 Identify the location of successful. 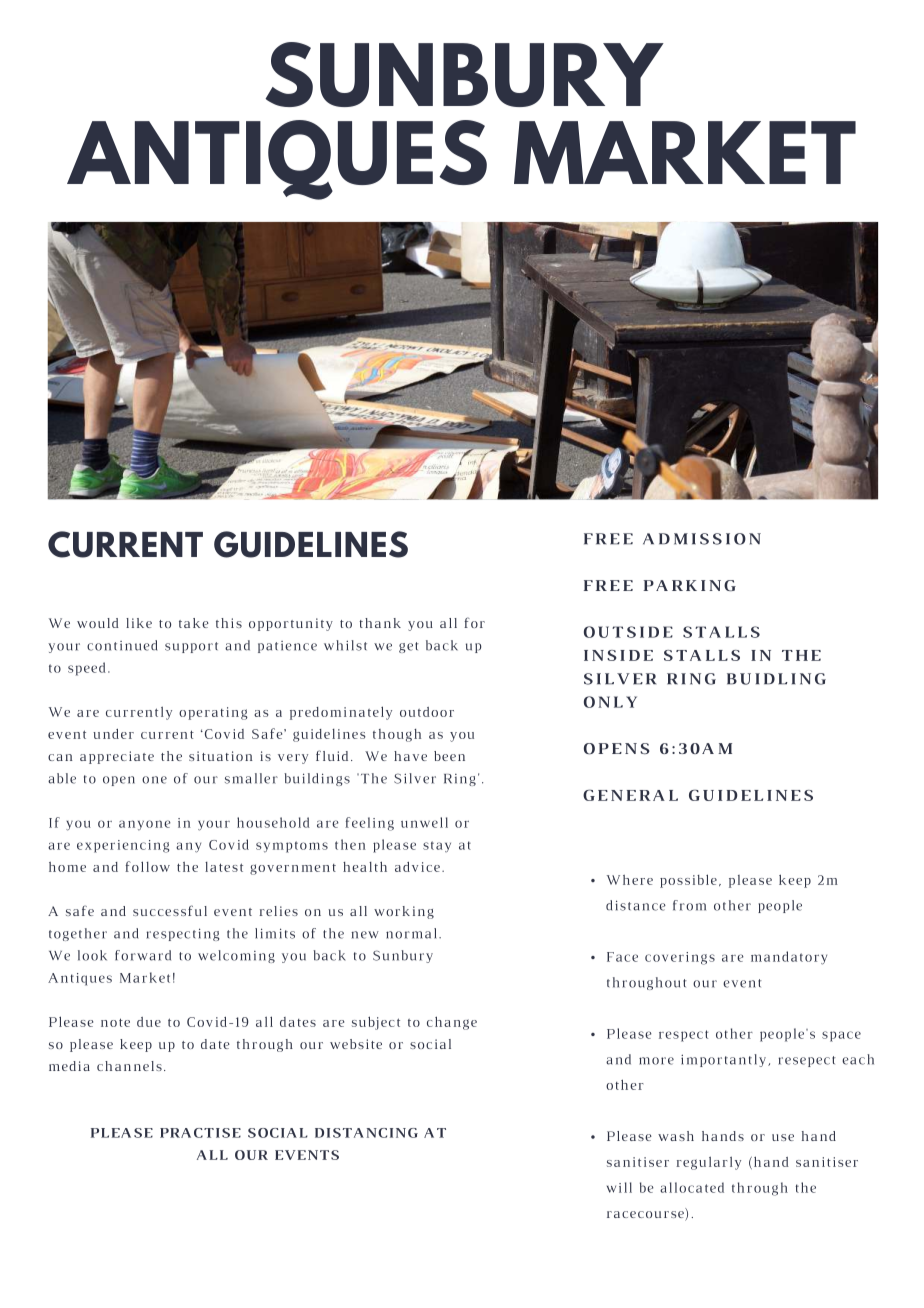
(170, 910).
